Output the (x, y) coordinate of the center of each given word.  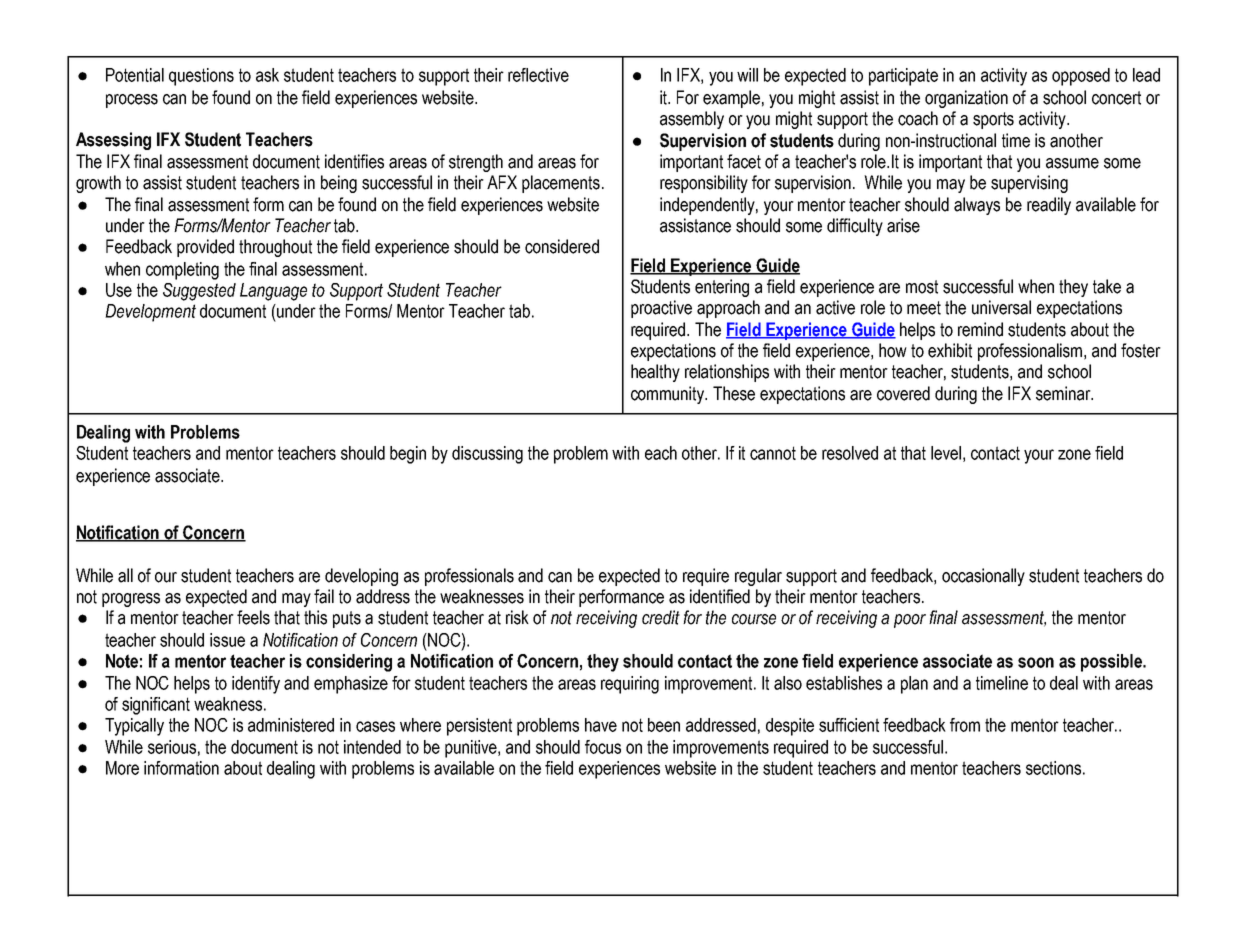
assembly (692, 120)
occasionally (983, 577)
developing (361, 577)
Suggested (199, 292)
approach (728, 309)
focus (603, 747)
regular (758, 577)
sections (1053, 768)
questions (201, 77)
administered (291, 725)
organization (966, 99)
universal (1001, 307)
